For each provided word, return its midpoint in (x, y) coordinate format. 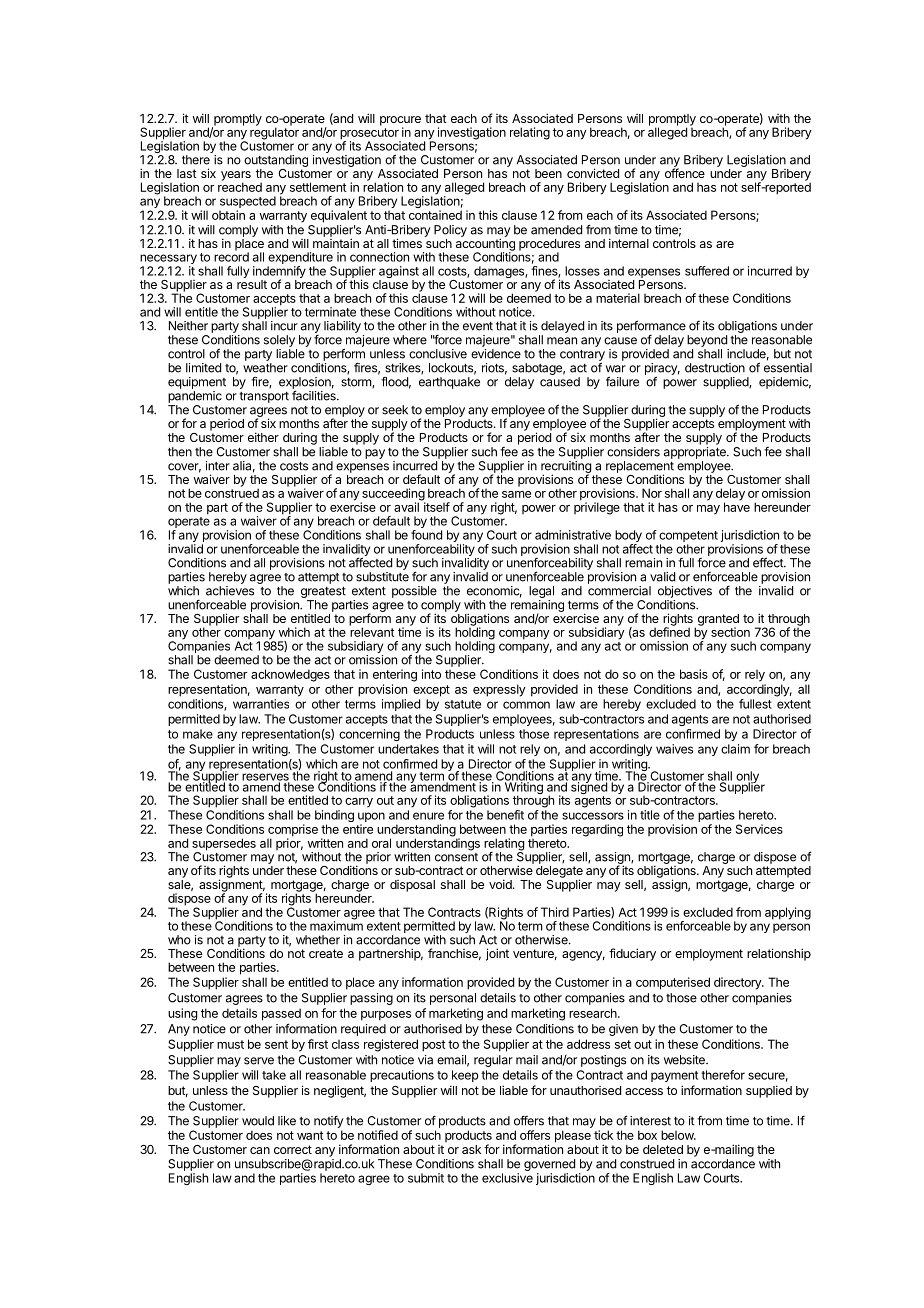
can (260, 1150)
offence (685, 173)
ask (471, 1149)
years (236, 177)
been (548, 173)
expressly (499, 690)
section (730, 632)
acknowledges (290, 675)
